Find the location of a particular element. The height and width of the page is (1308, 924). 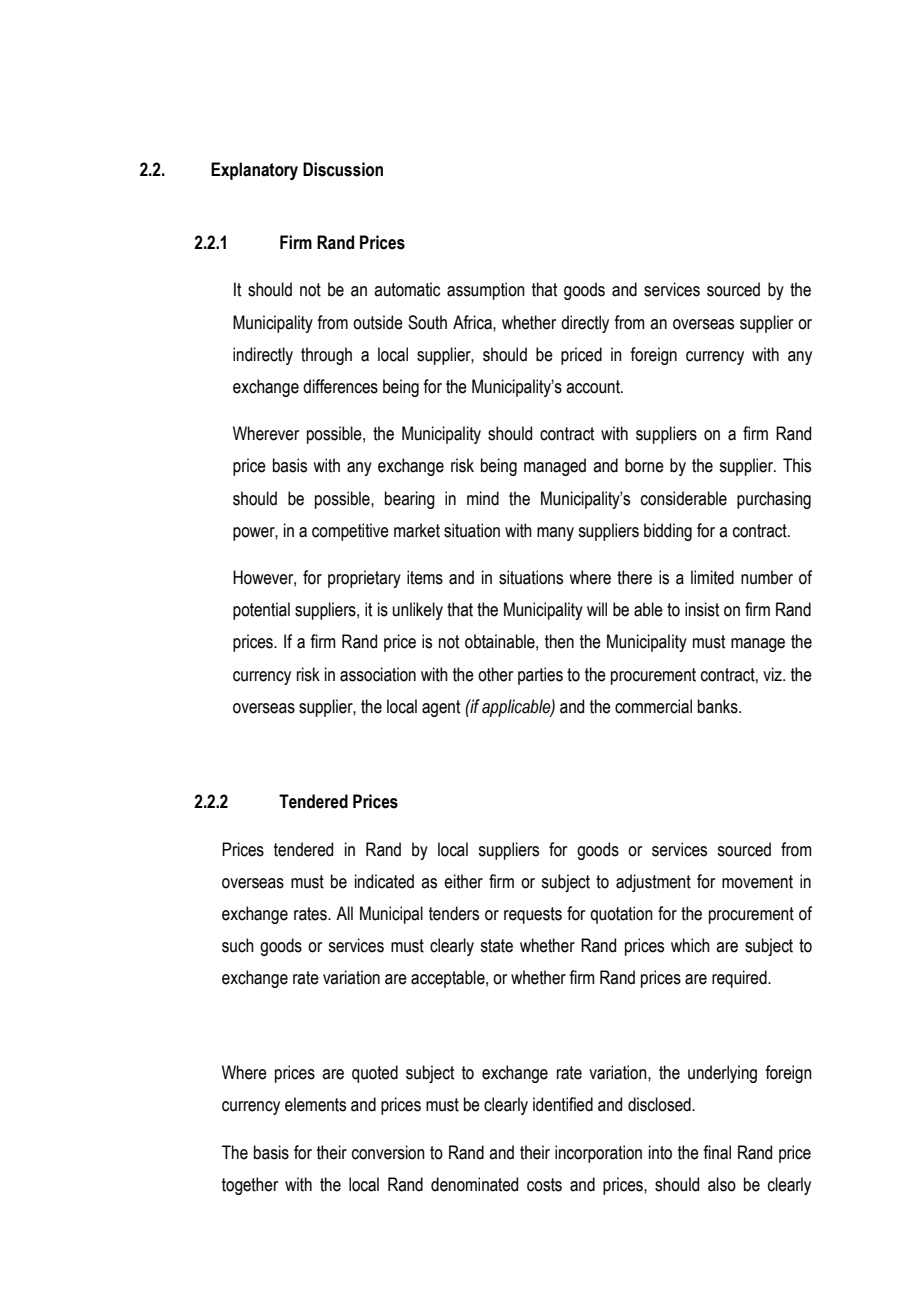

This is located at coordinates (797, 465).
